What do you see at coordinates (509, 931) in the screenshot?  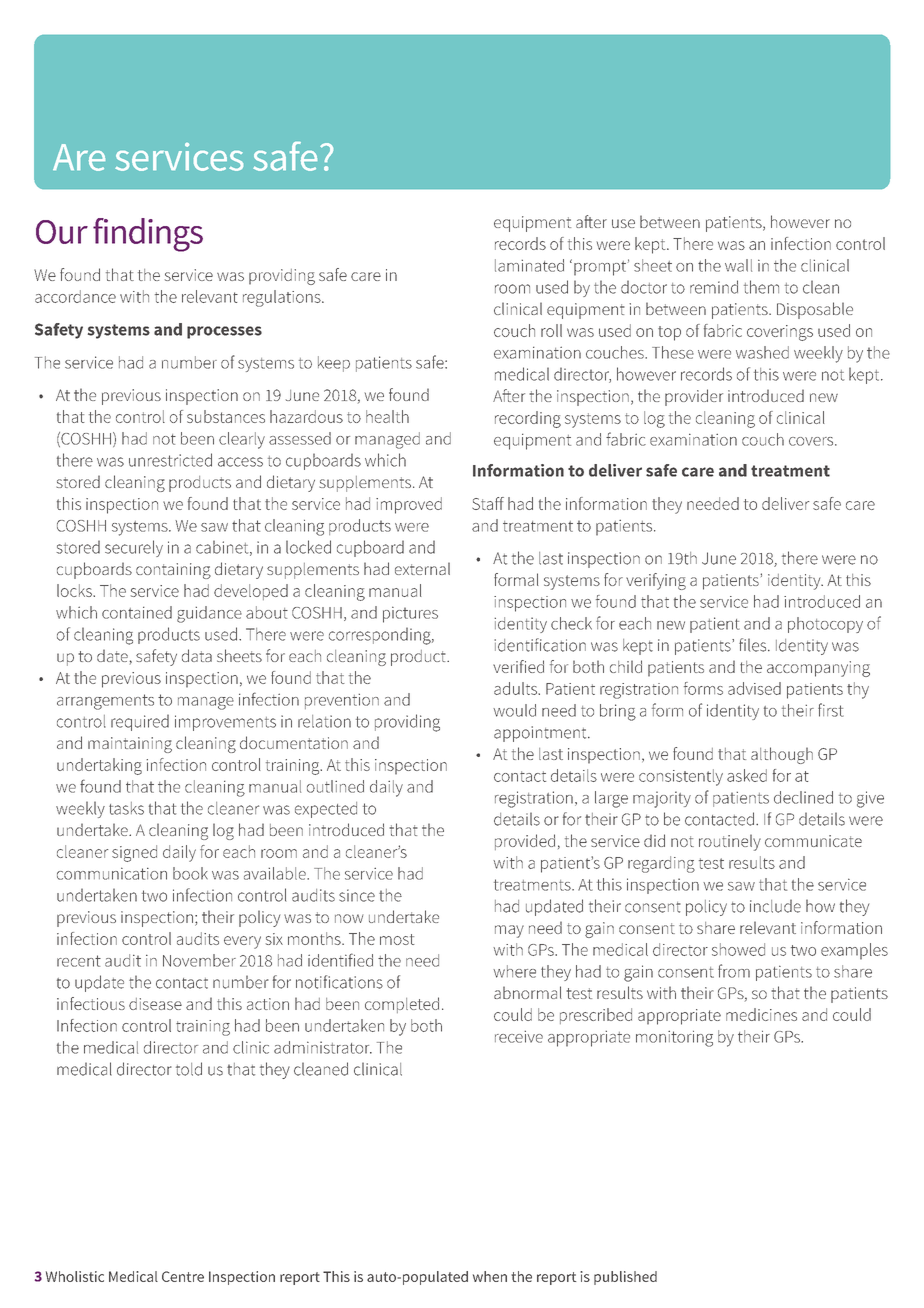 I see `may` at bounding box center [509, 931].
